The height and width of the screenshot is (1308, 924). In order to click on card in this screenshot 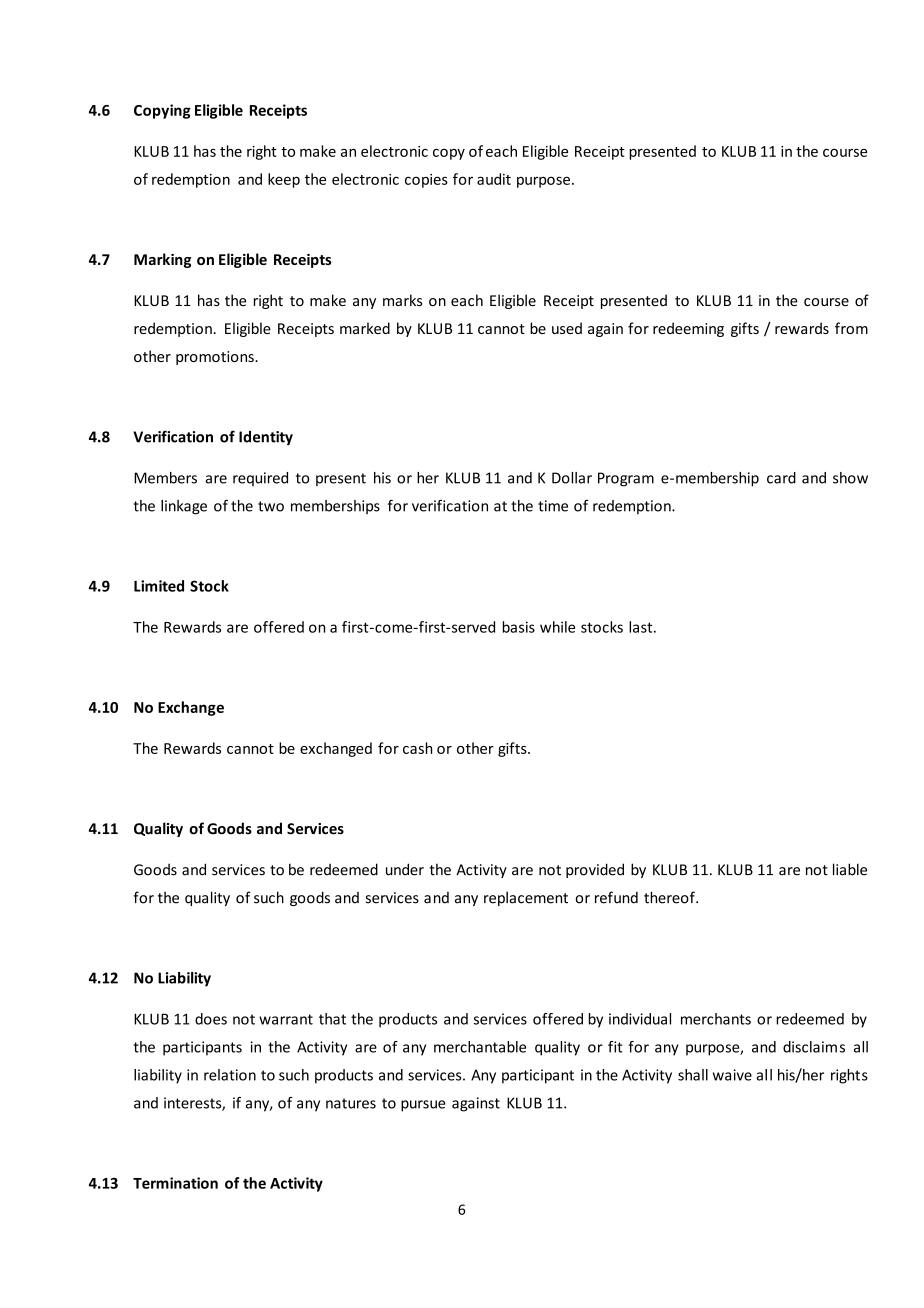, I will do `click(781, 478)`.
